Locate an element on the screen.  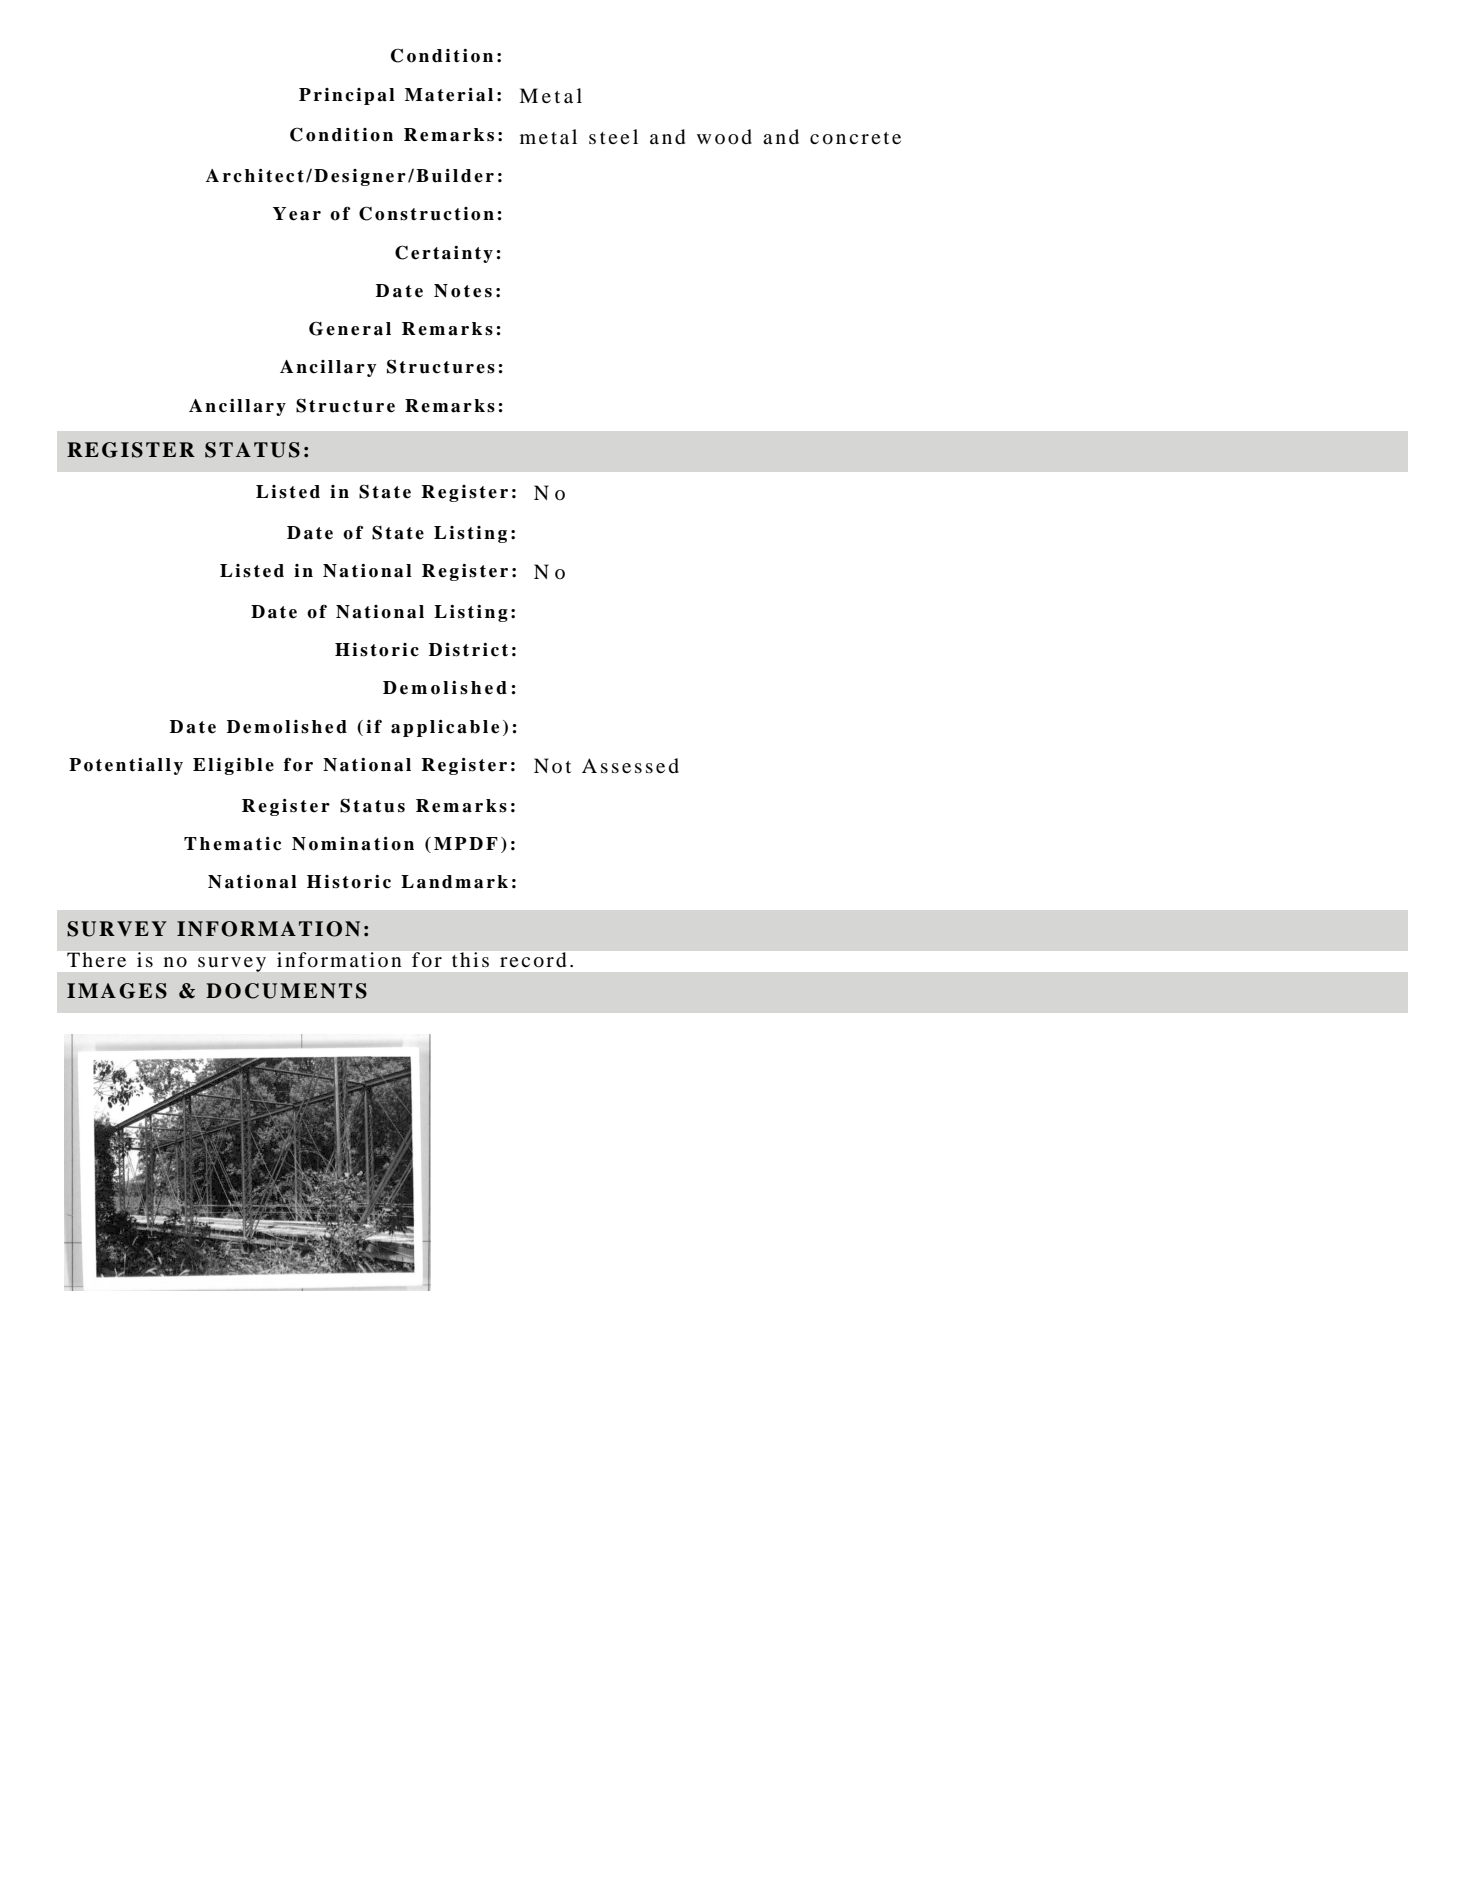
General is located at coordinates (350, 328).
